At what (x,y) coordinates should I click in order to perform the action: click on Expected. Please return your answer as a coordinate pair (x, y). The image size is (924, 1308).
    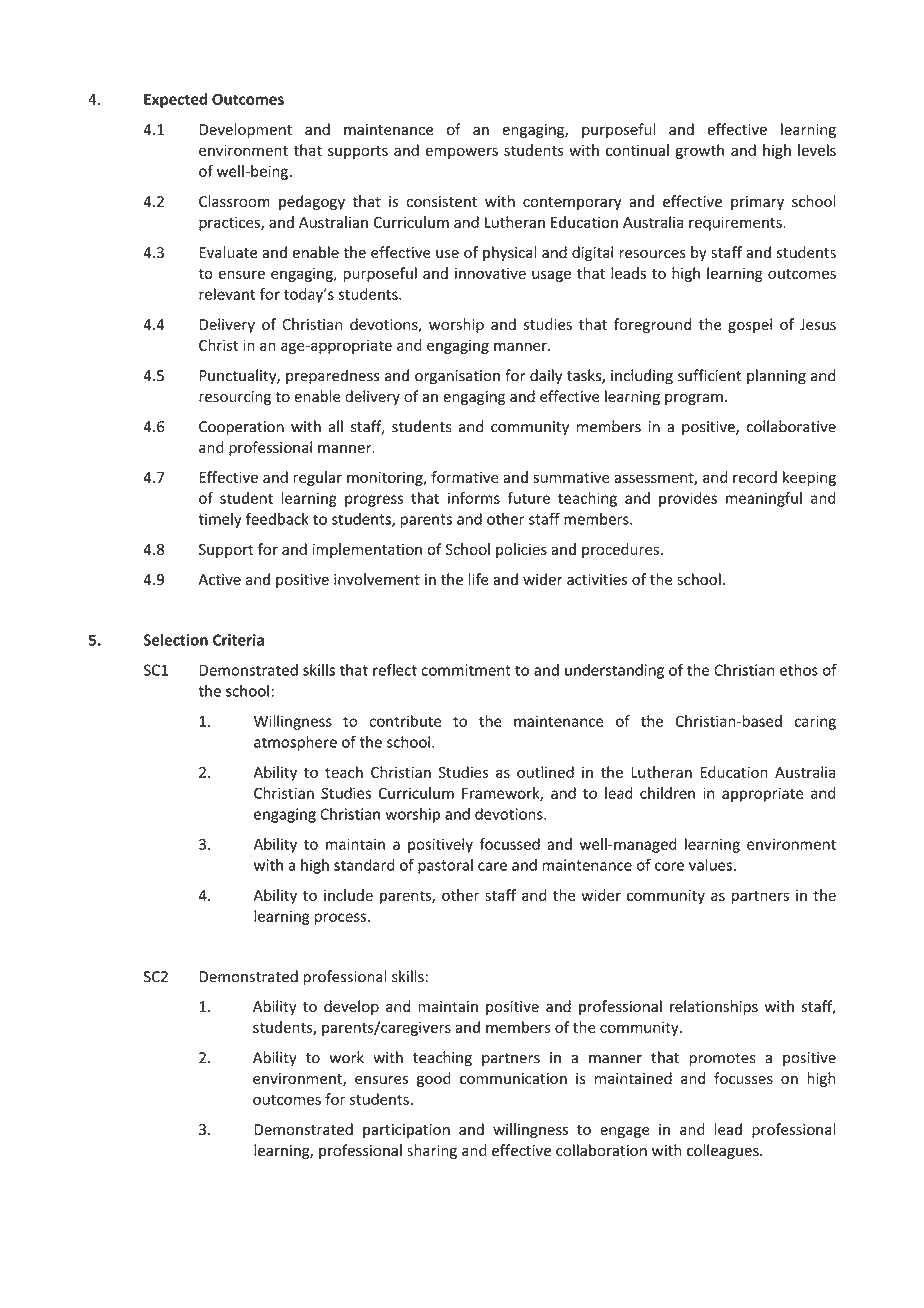
    Looking at the image, I should click on (175, 100).
